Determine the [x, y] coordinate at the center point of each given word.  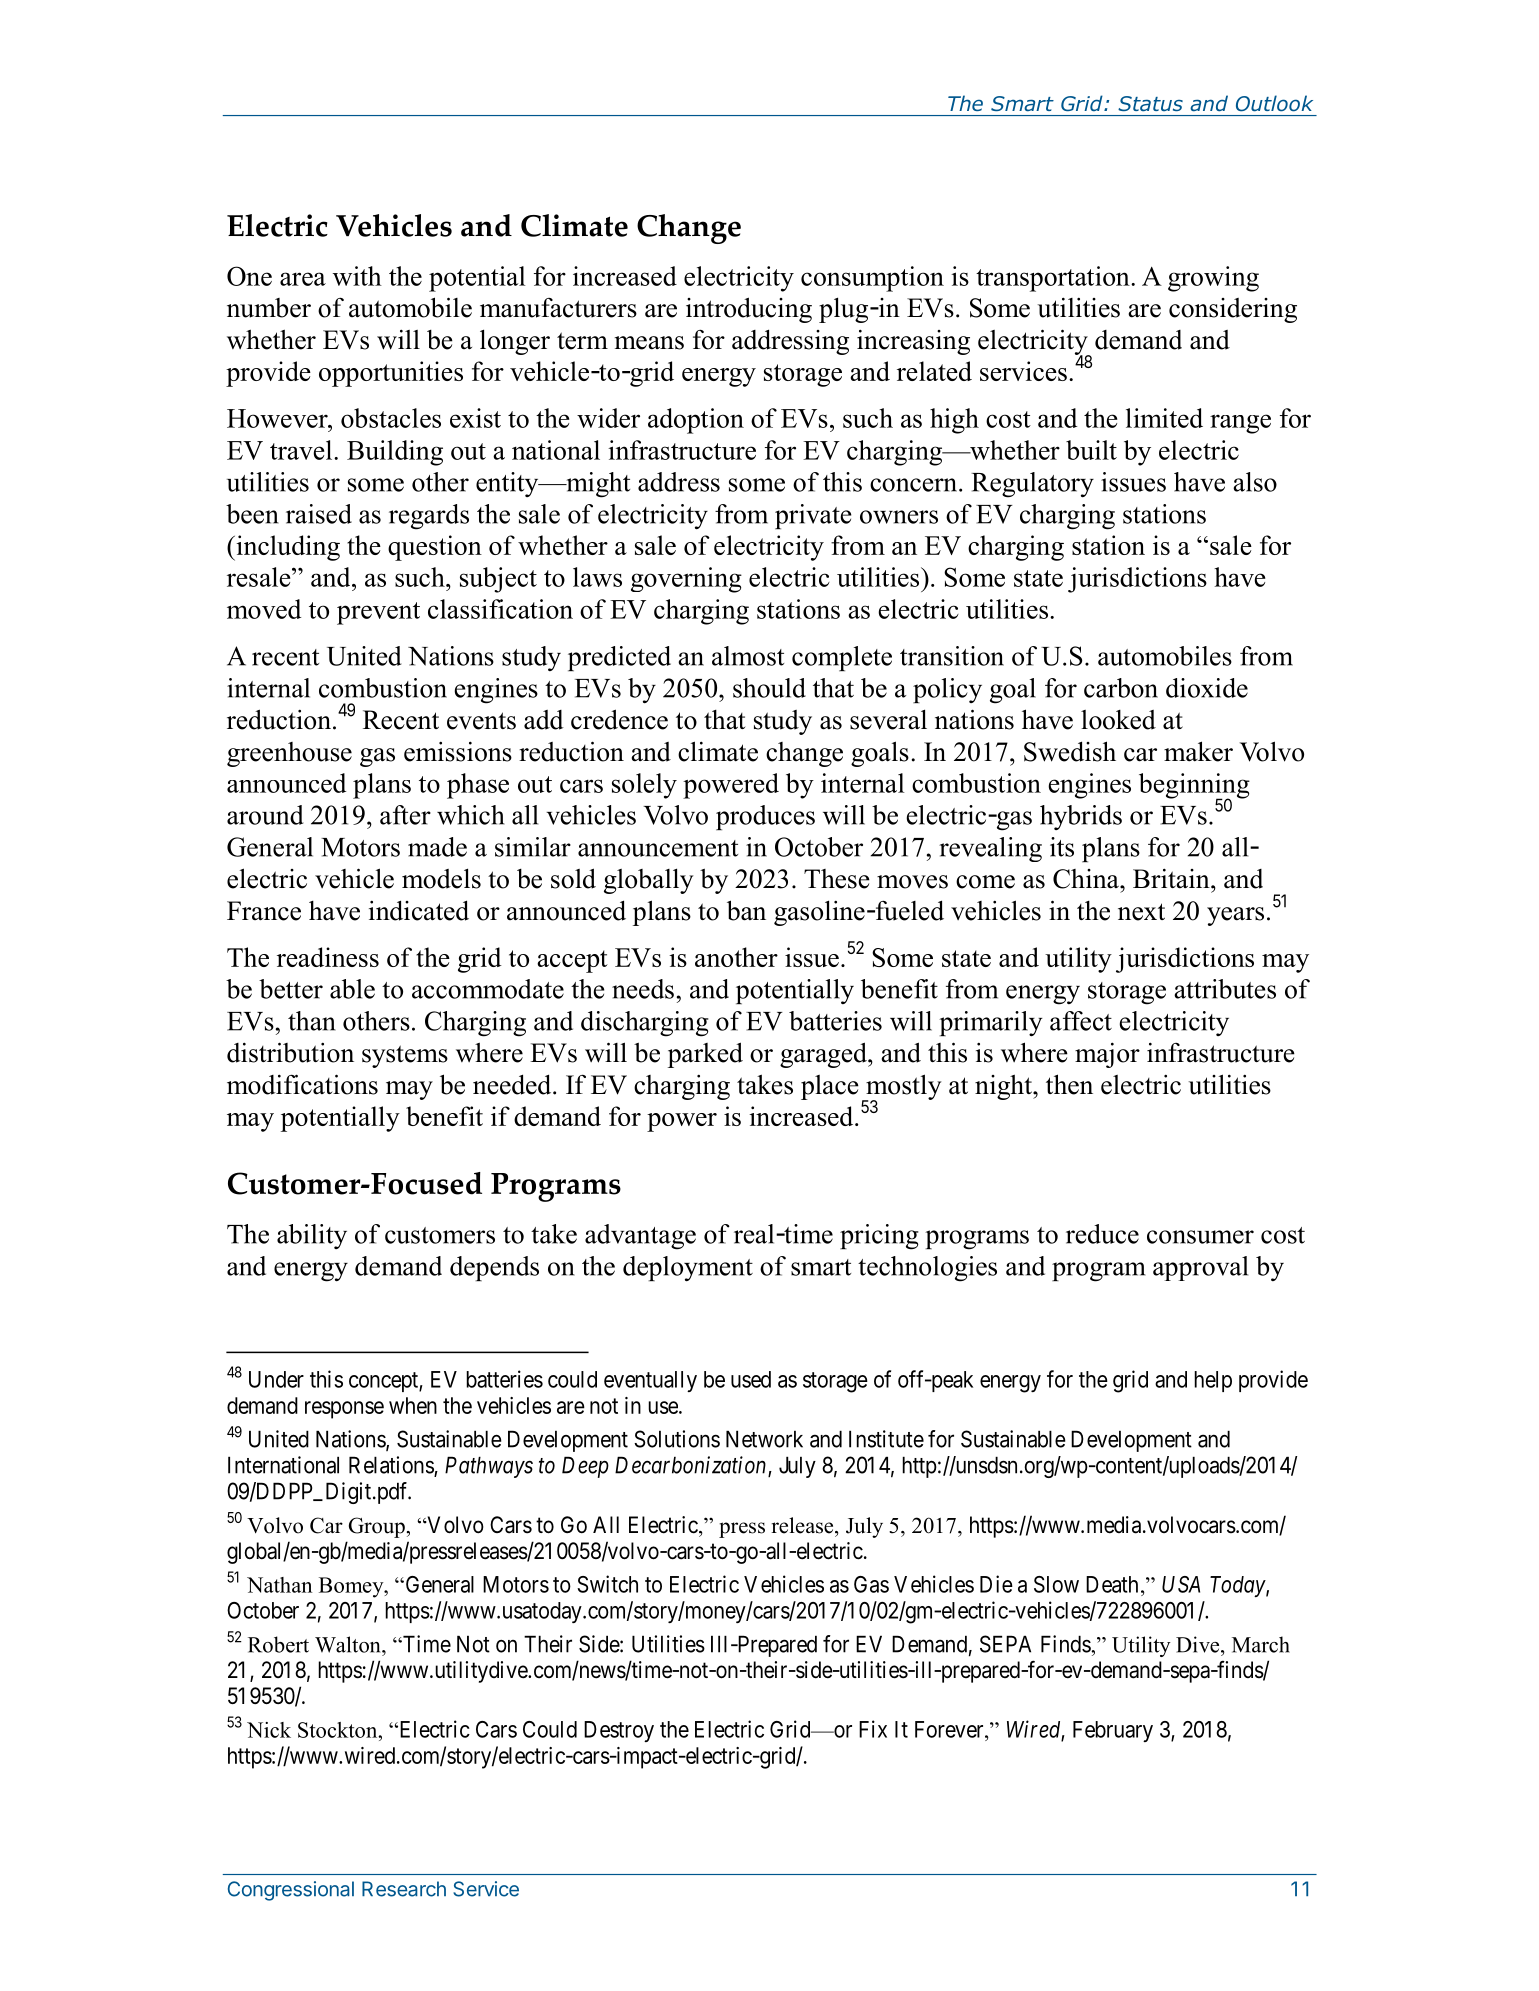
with [357, 276]
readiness [328, 957]
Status [1150, 103]
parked [705, 1055]
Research [404, 1889]
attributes [1225, 989]
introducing [749, 310]
